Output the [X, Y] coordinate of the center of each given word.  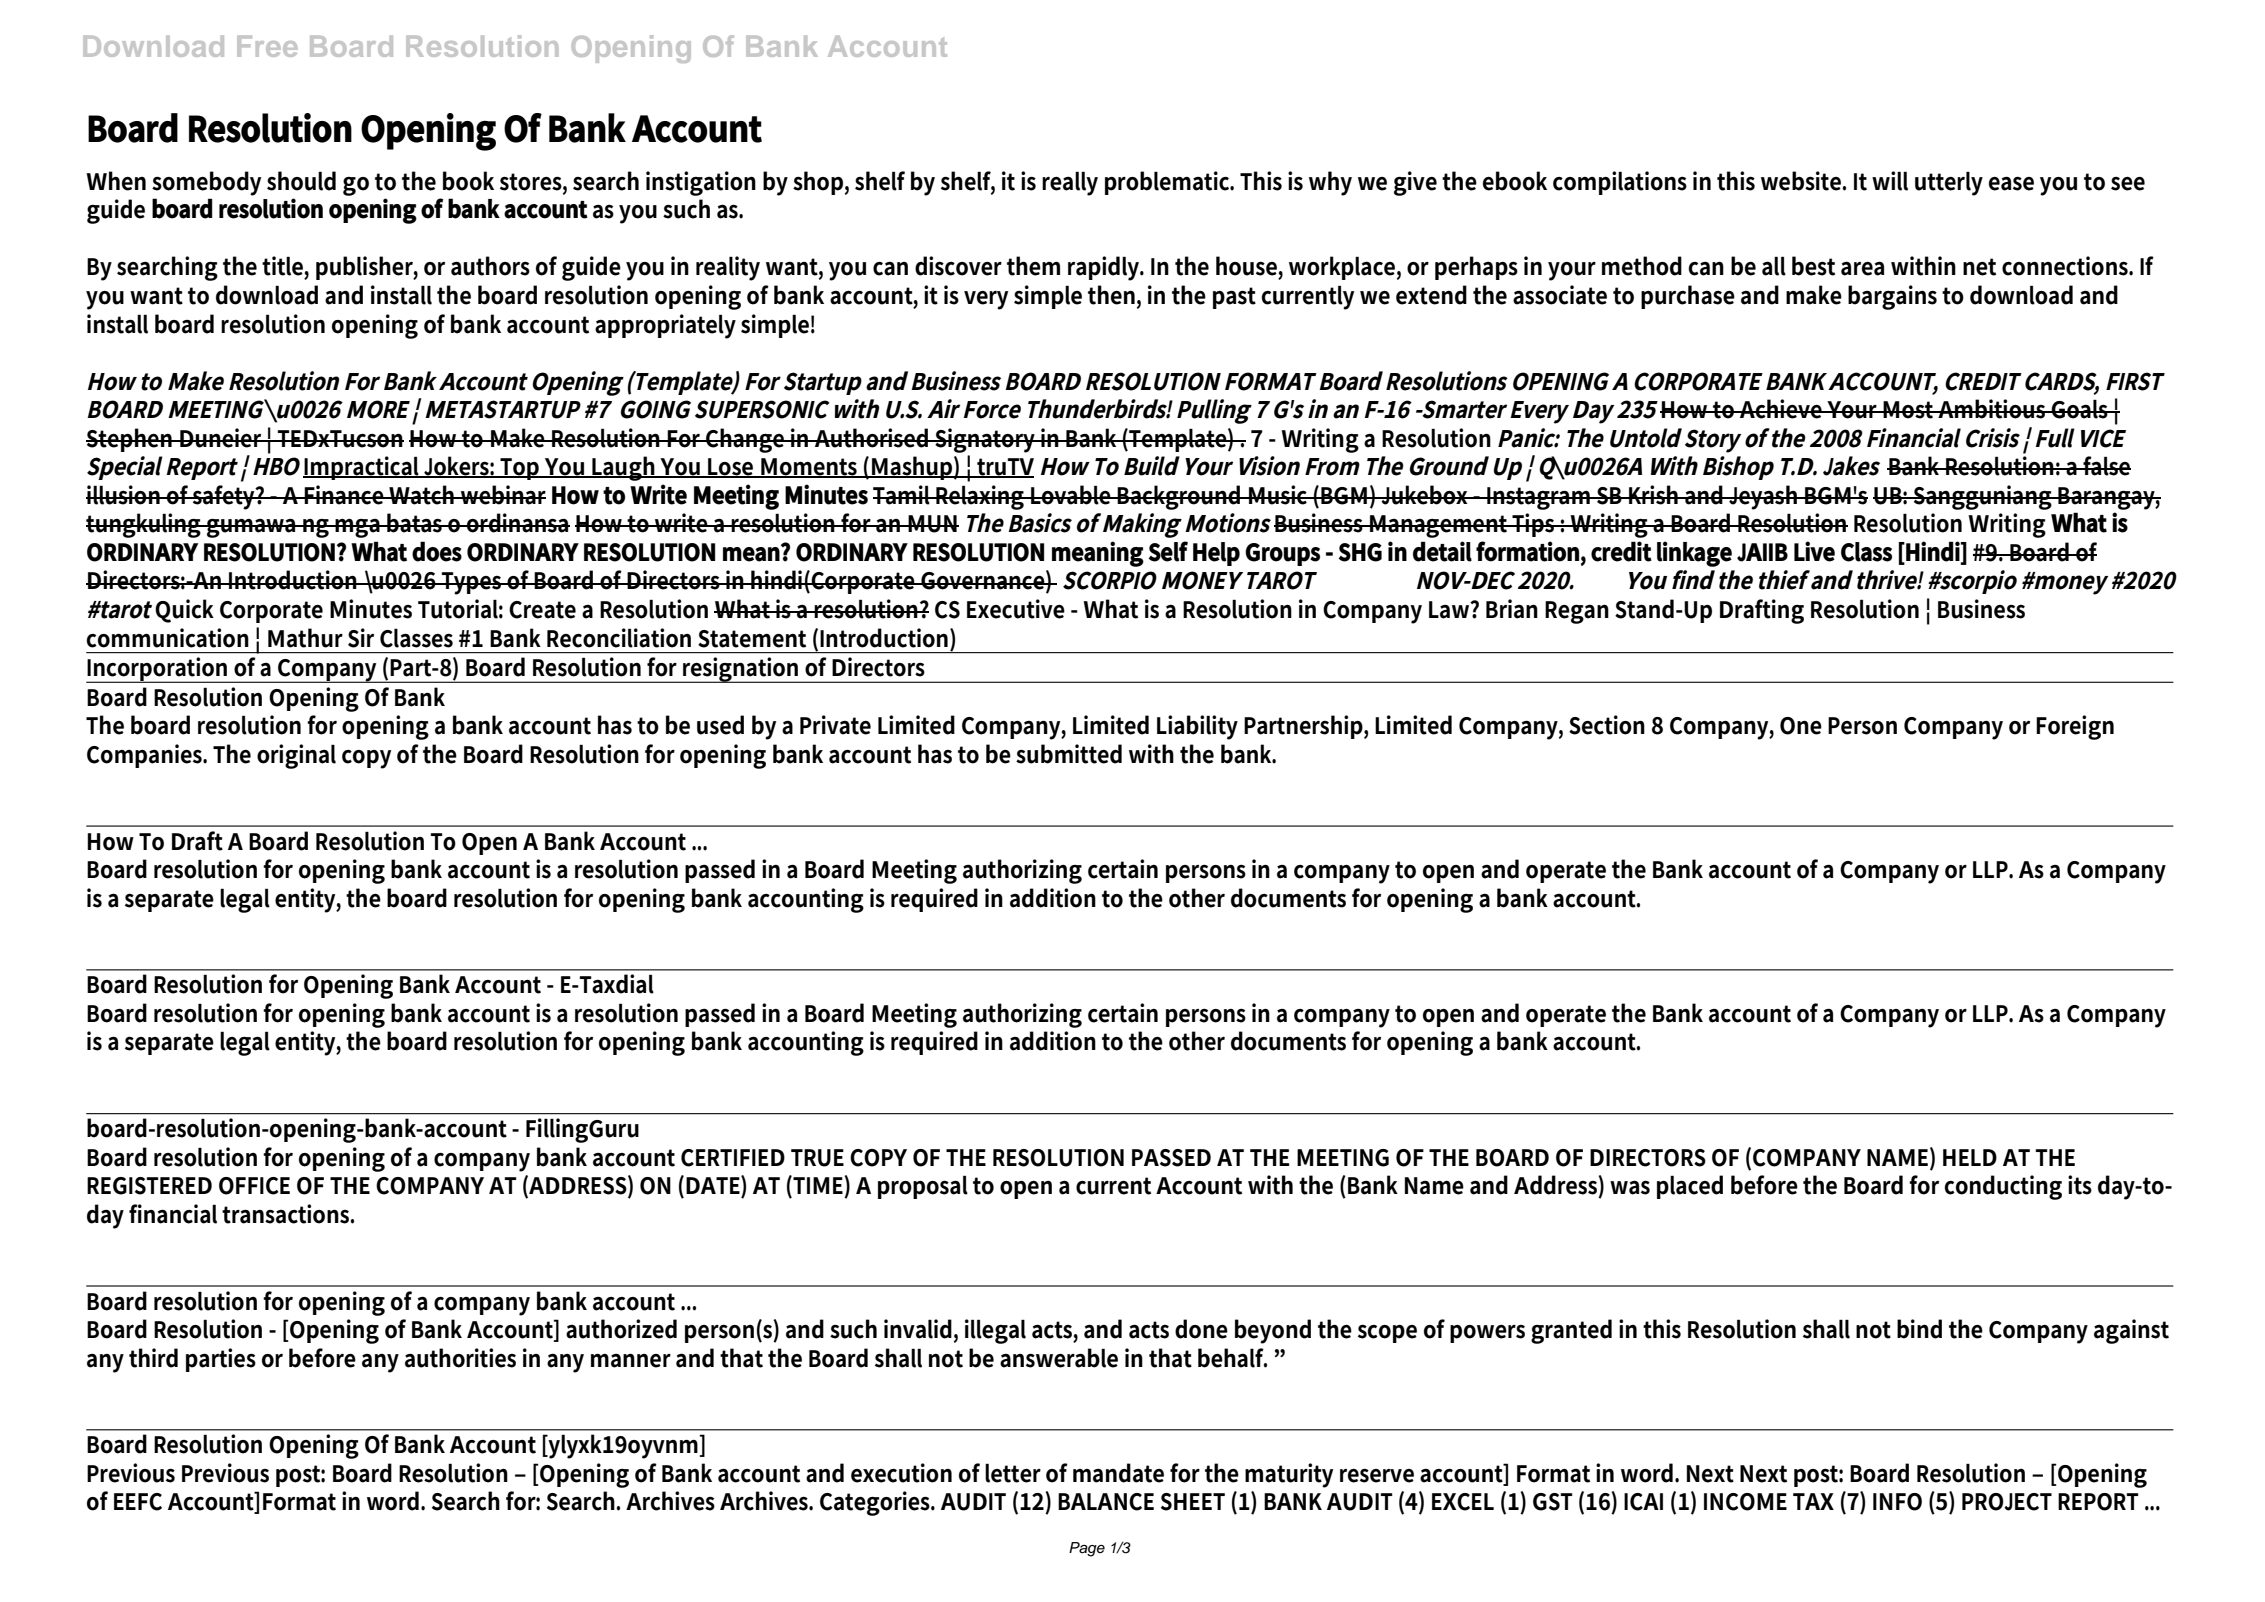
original [296, 756]
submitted [1069, 754]
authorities [460, 1358]
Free [267, 46]
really [1070, 183]
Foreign [2075, 727]
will [1890, 181]
